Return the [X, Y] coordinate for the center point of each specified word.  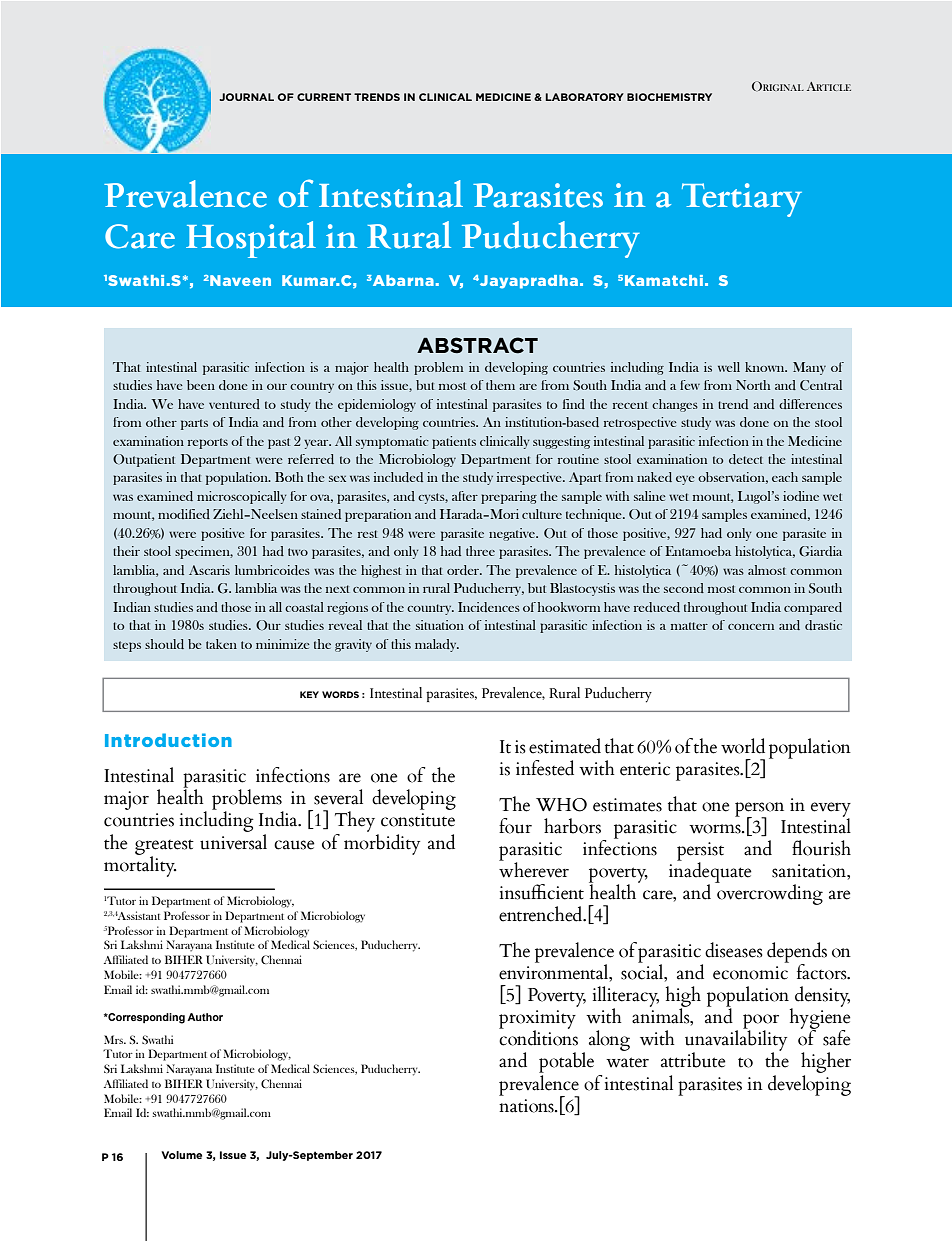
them [500, 385]
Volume [181, 1155]
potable [566, 1062]
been [201, 385]
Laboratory [584, 97]
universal [233, 840]
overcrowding [769, 893]
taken [221, 644]
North [753, 385]
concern [751, 627]
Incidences [489, 607]
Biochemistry [669, 97]
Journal [246, 97]
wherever [534, 869]
